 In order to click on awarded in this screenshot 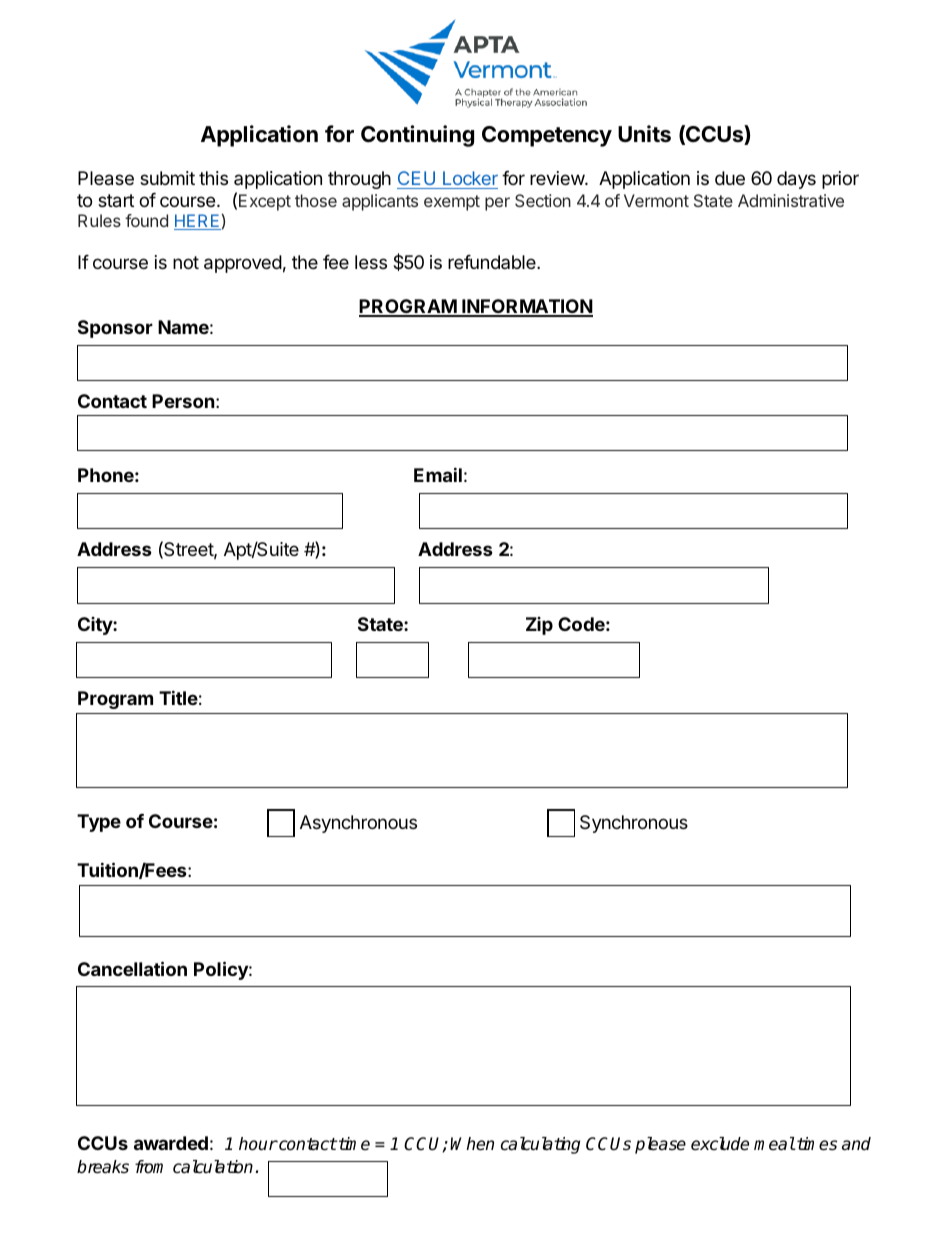, I will do `click(171, 1143)`.
